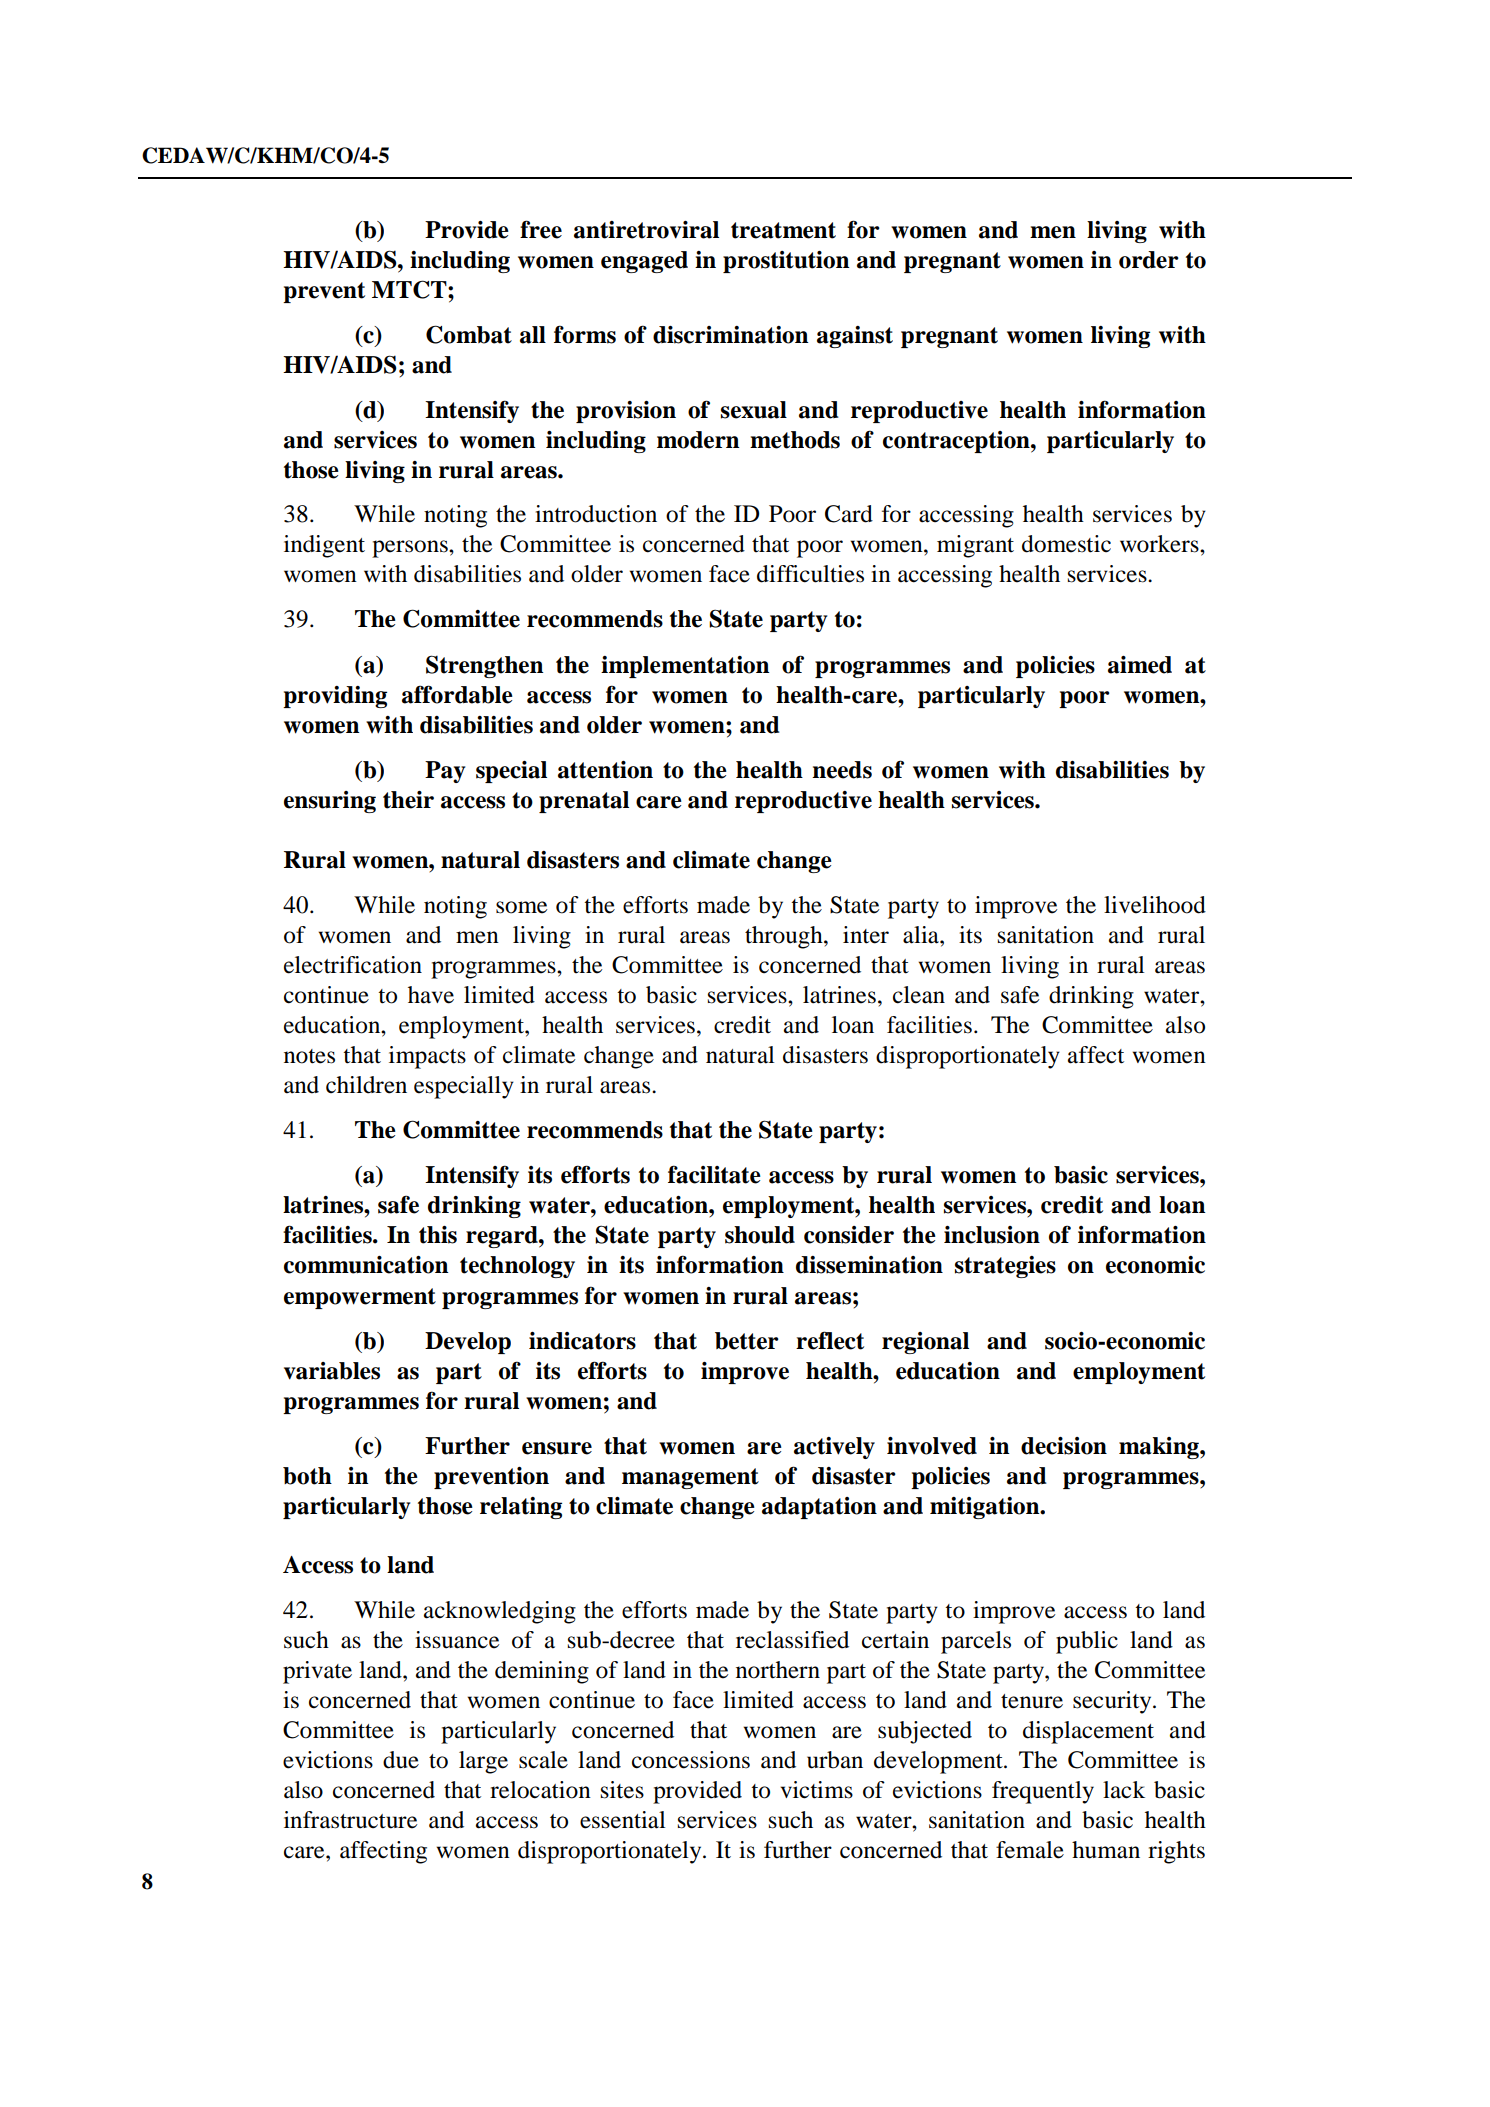  Describe the element at coordinates (785, 937) in the screenshot. I see `through` at that location.
